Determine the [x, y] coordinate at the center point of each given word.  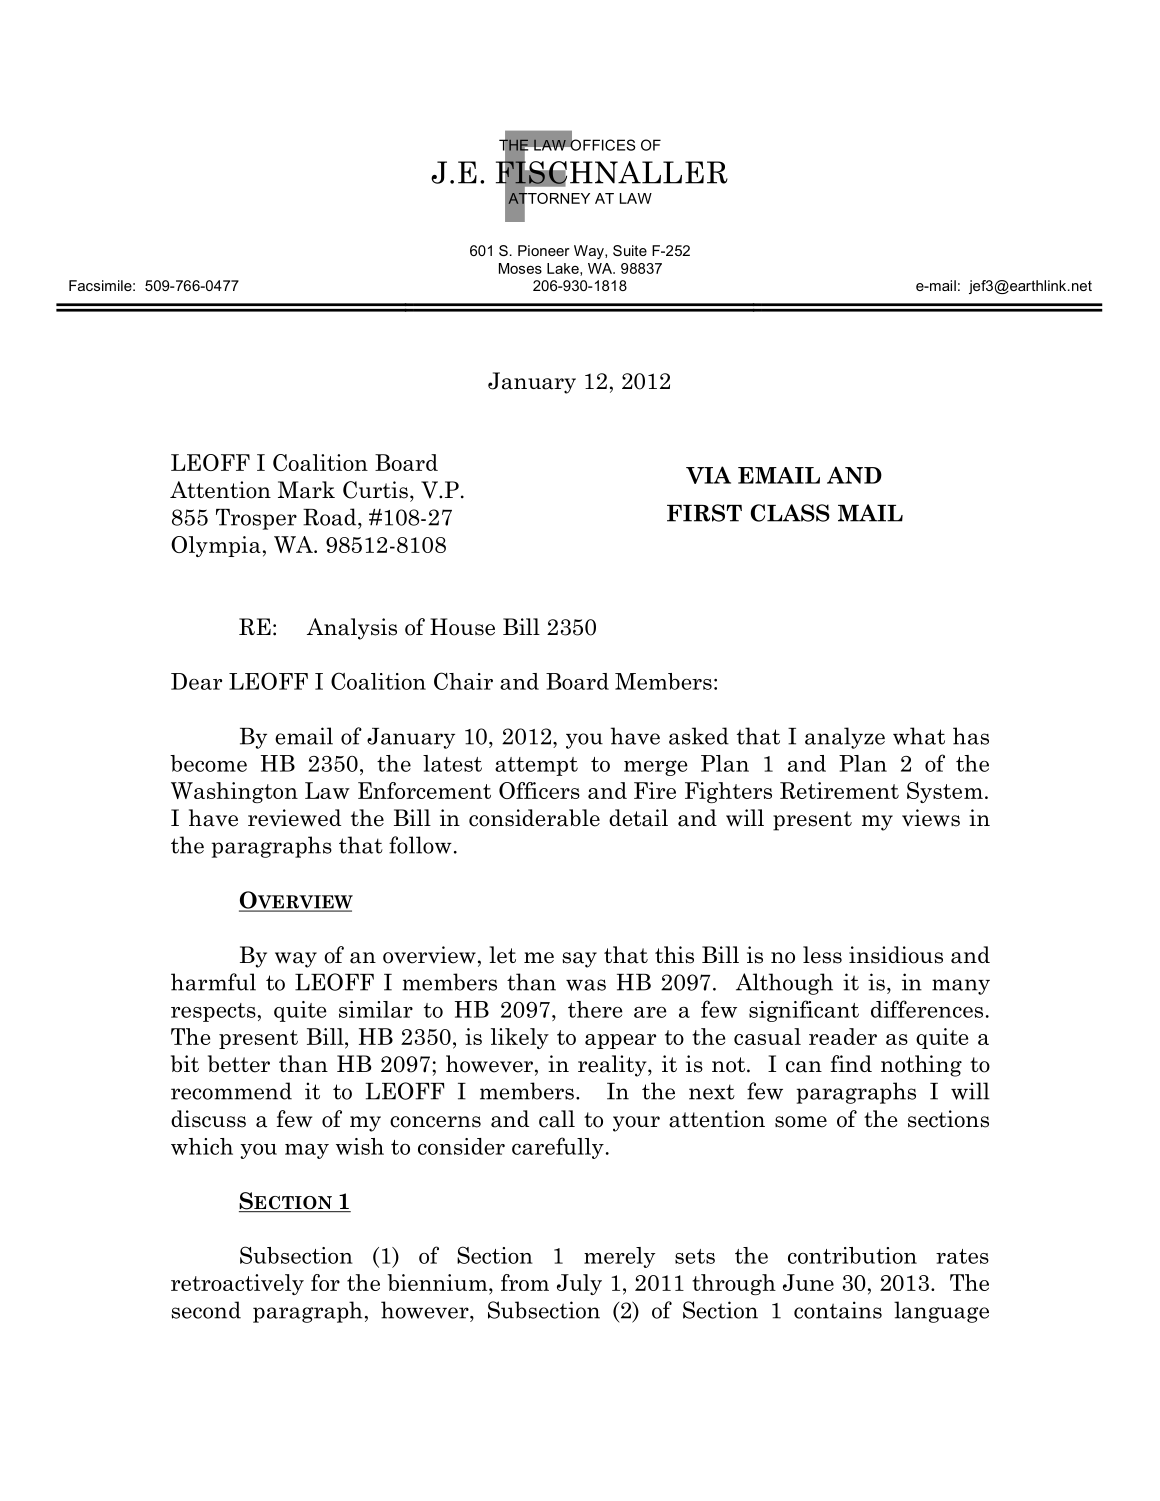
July [579, 1284]
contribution [852, 1255]
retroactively [237, 1284]
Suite [630, 250]
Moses [520, 268]
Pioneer [544, 250]
